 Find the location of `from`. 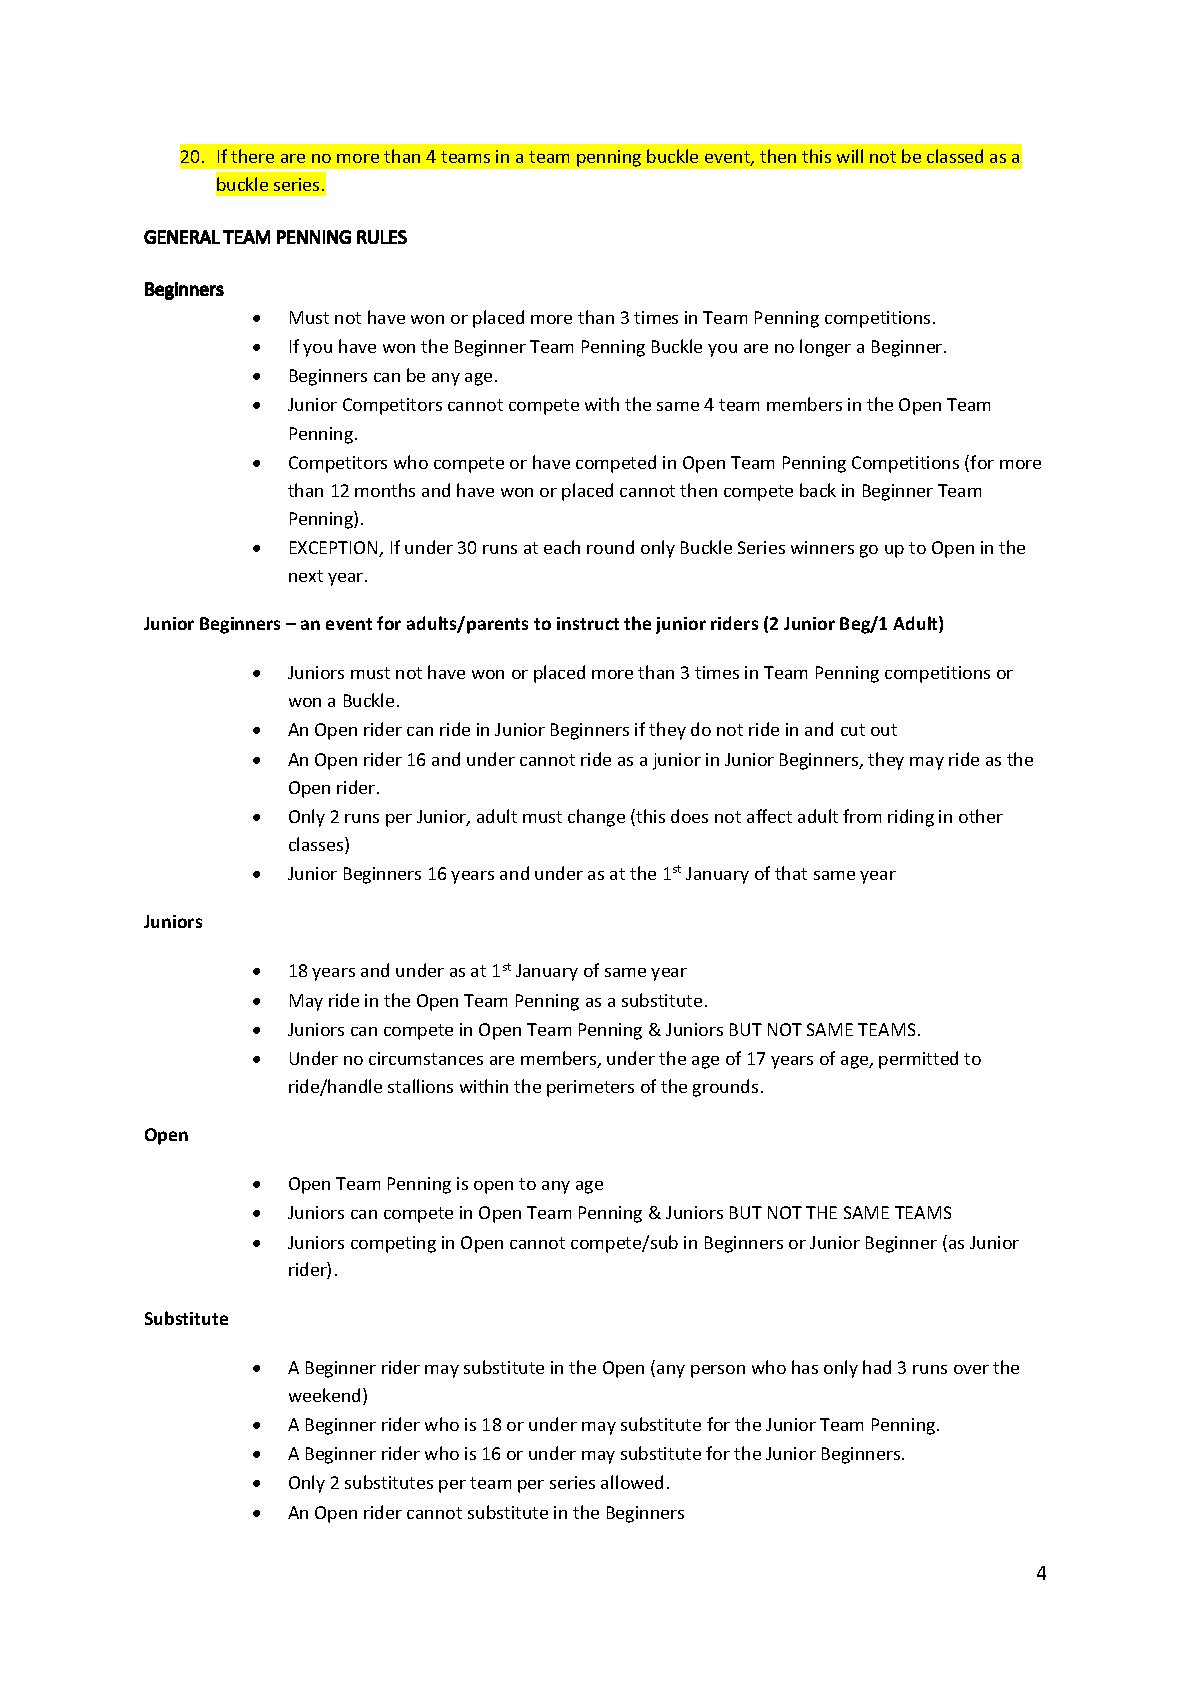

from is located at coordinates (862, 816).
